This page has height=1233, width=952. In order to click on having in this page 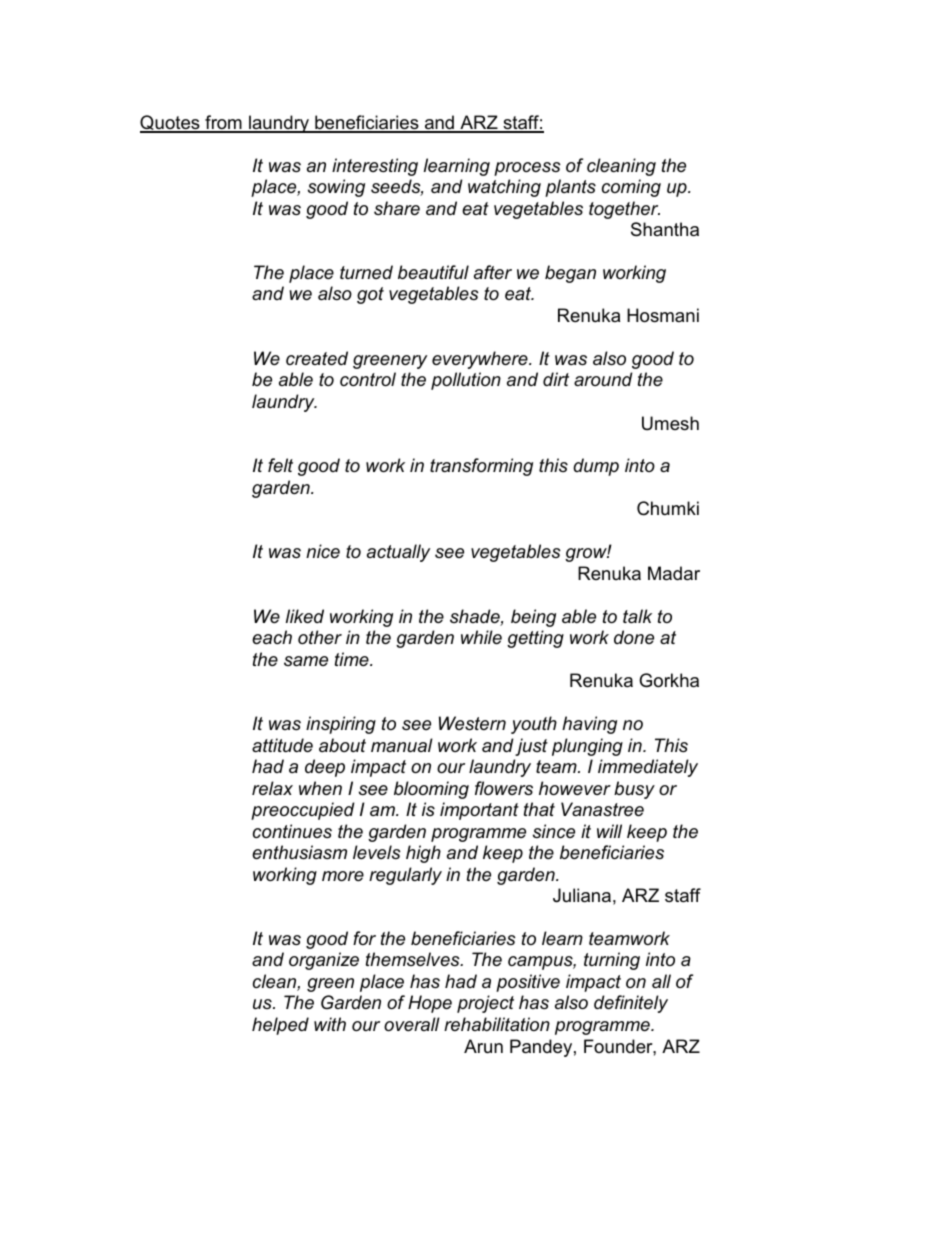, I will do `click(589, 725)`.
